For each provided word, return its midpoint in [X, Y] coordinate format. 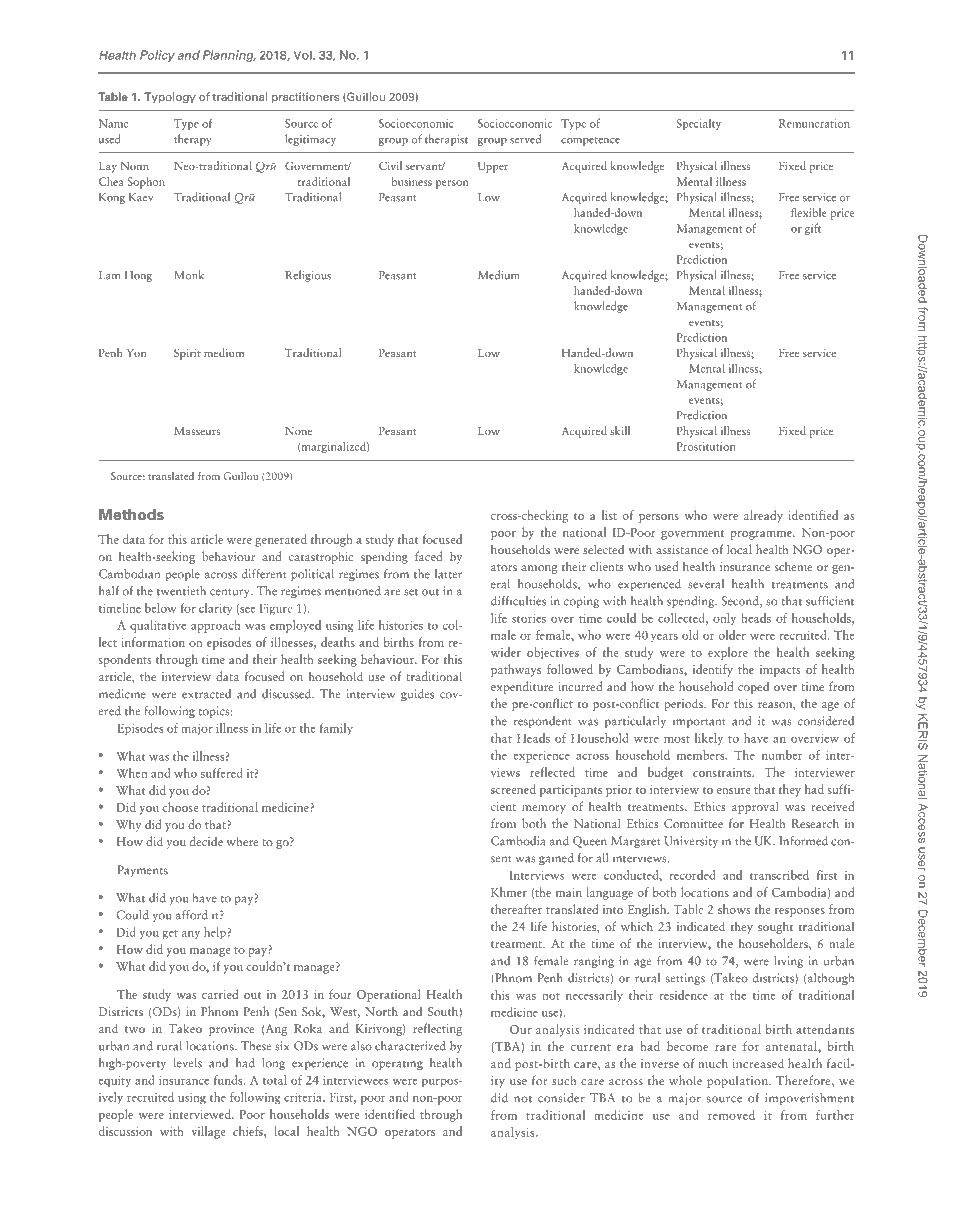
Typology [170, 98]
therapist [446, 140]
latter [448, 574]
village [208, 1132]
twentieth [181, 591]
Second [741, 602]
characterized [410, 1046]
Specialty [699, 124]
